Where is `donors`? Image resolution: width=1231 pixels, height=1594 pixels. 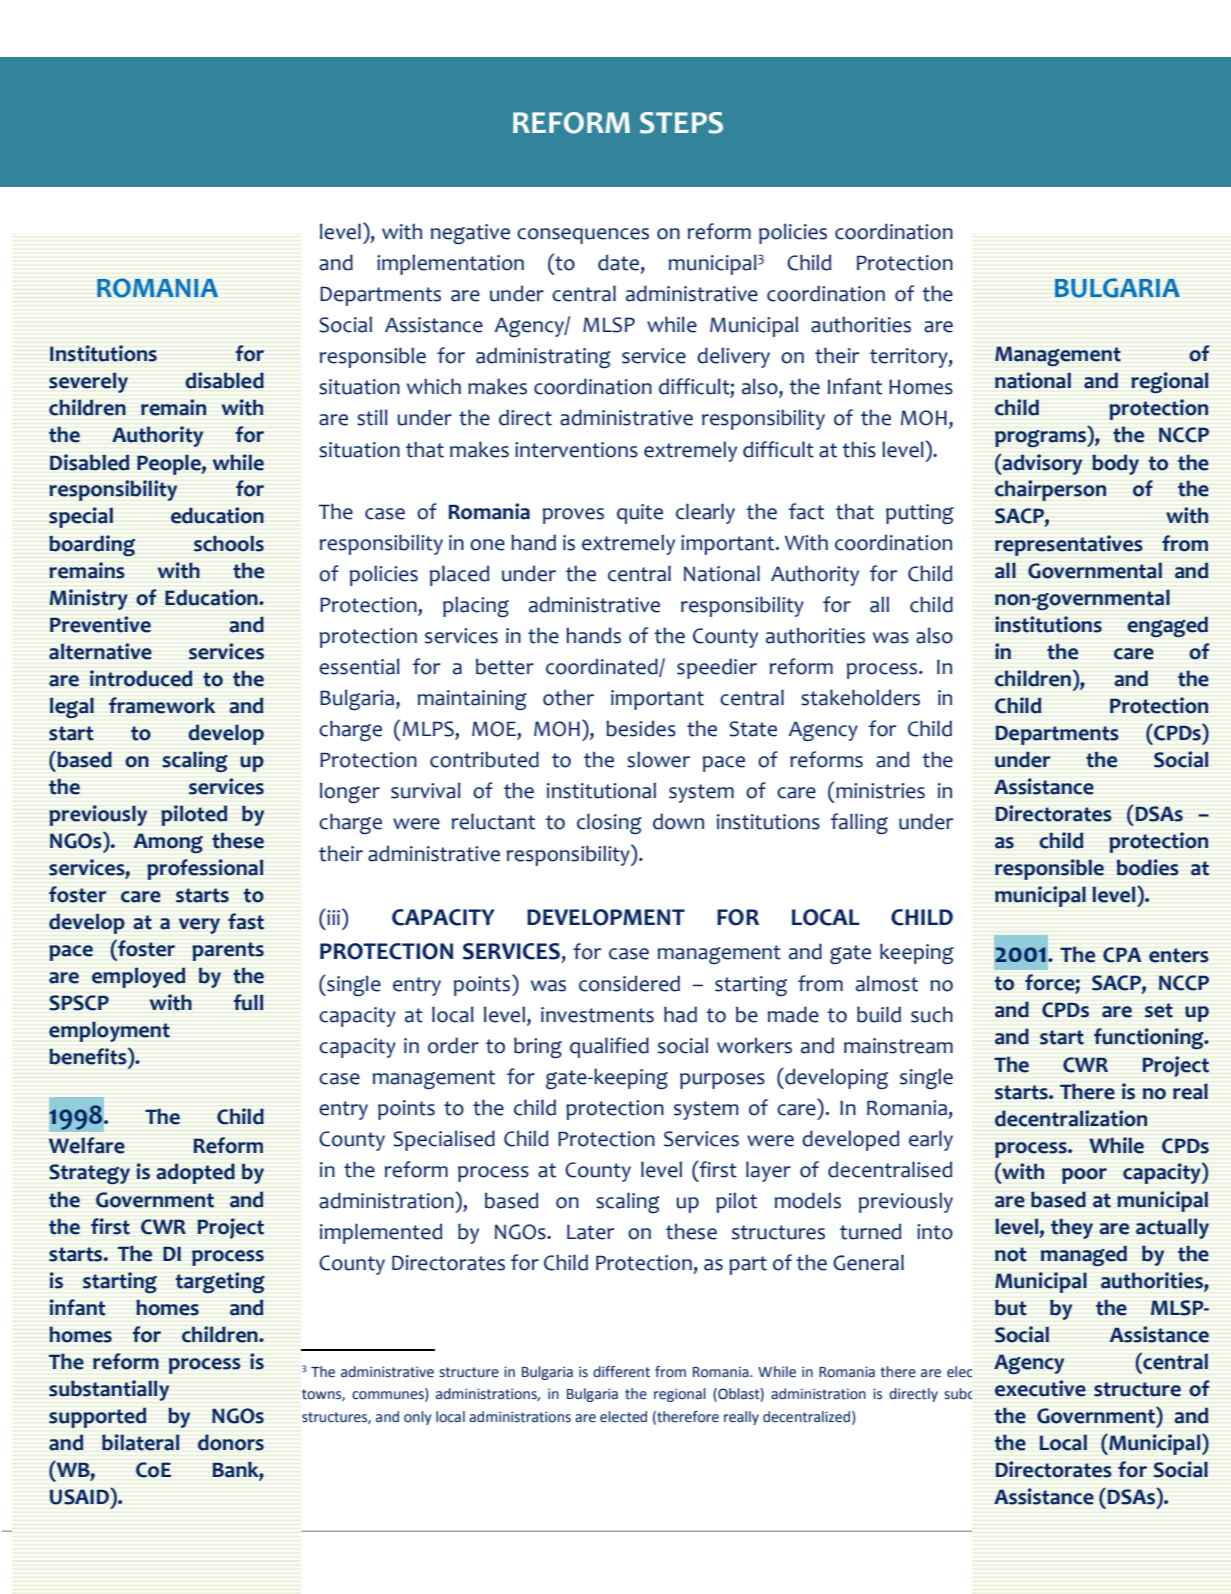 donors is located at coordinates (231, 1442).
